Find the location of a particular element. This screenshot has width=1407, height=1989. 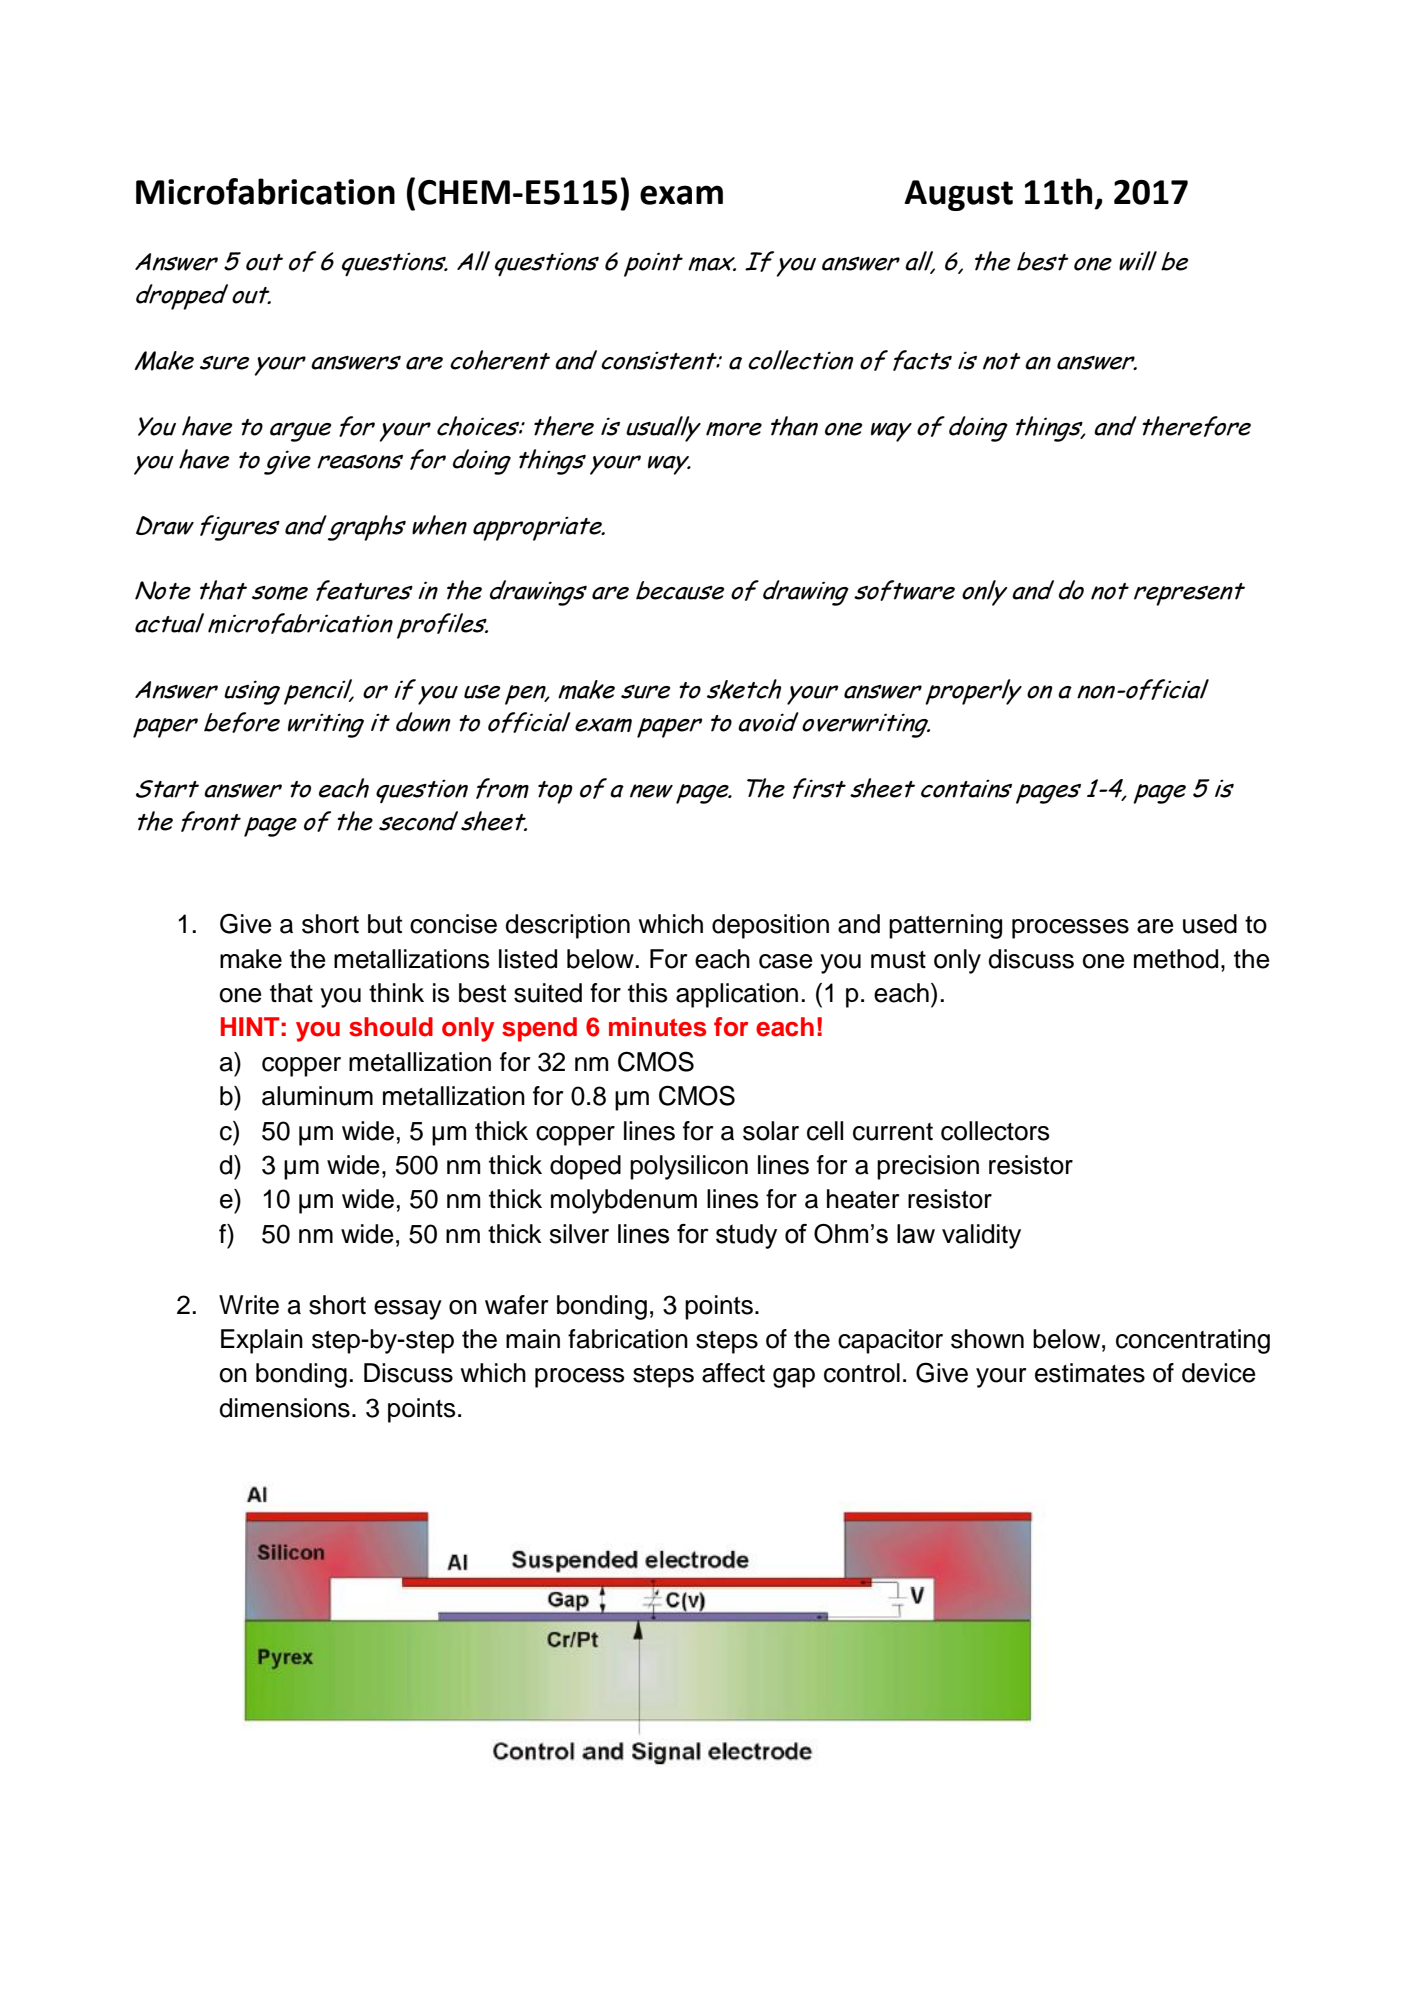

but is located at coordinates (385, 924).
